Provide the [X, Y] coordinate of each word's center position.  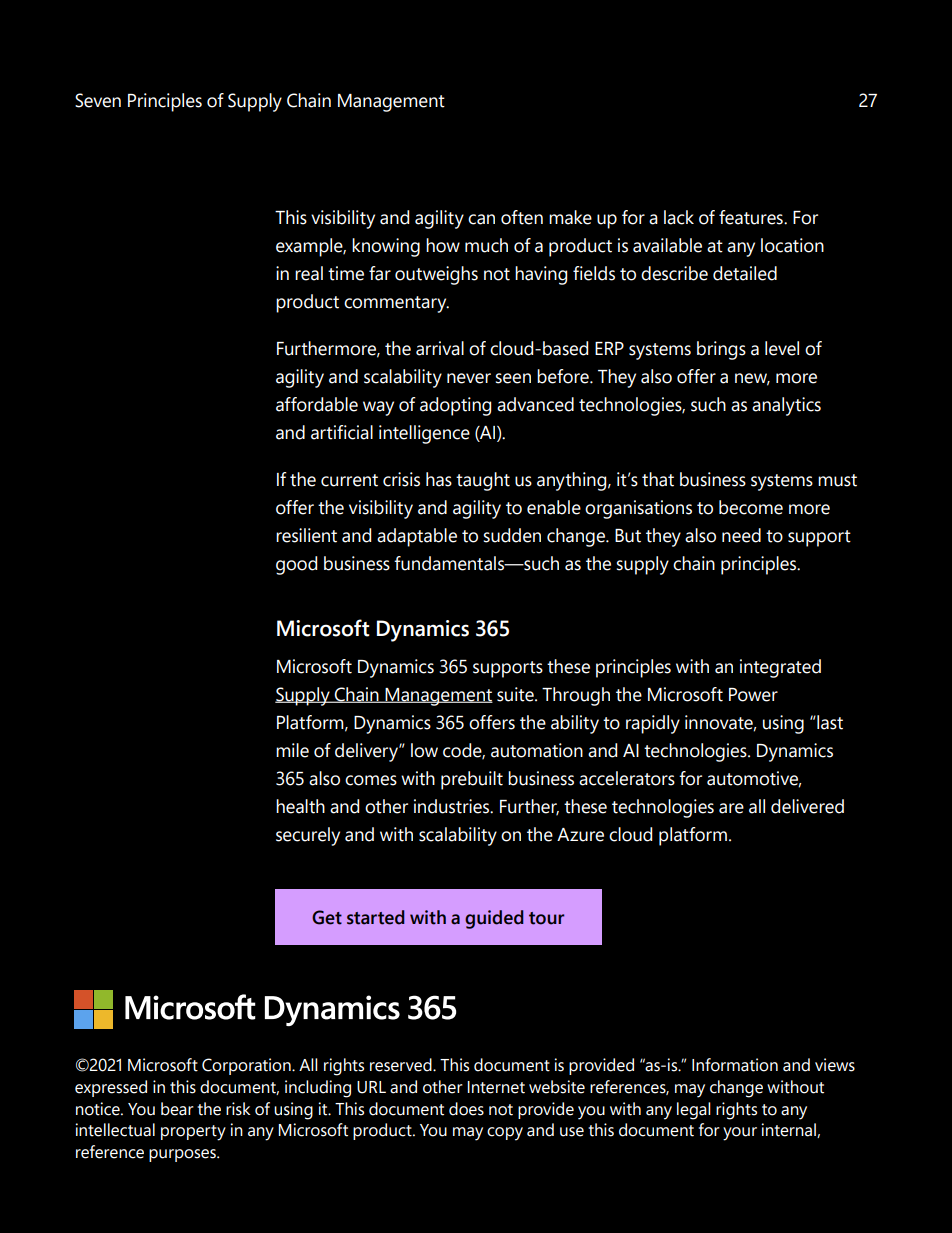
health [300, 806]
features [752, 217]
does [466, 1109]
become [751, 507]
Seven [98, 100]
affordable [317, 404]
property [193, 1133]
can [481, 219]
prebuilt [472, 780]
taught [483, 481]
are [731, 808]
